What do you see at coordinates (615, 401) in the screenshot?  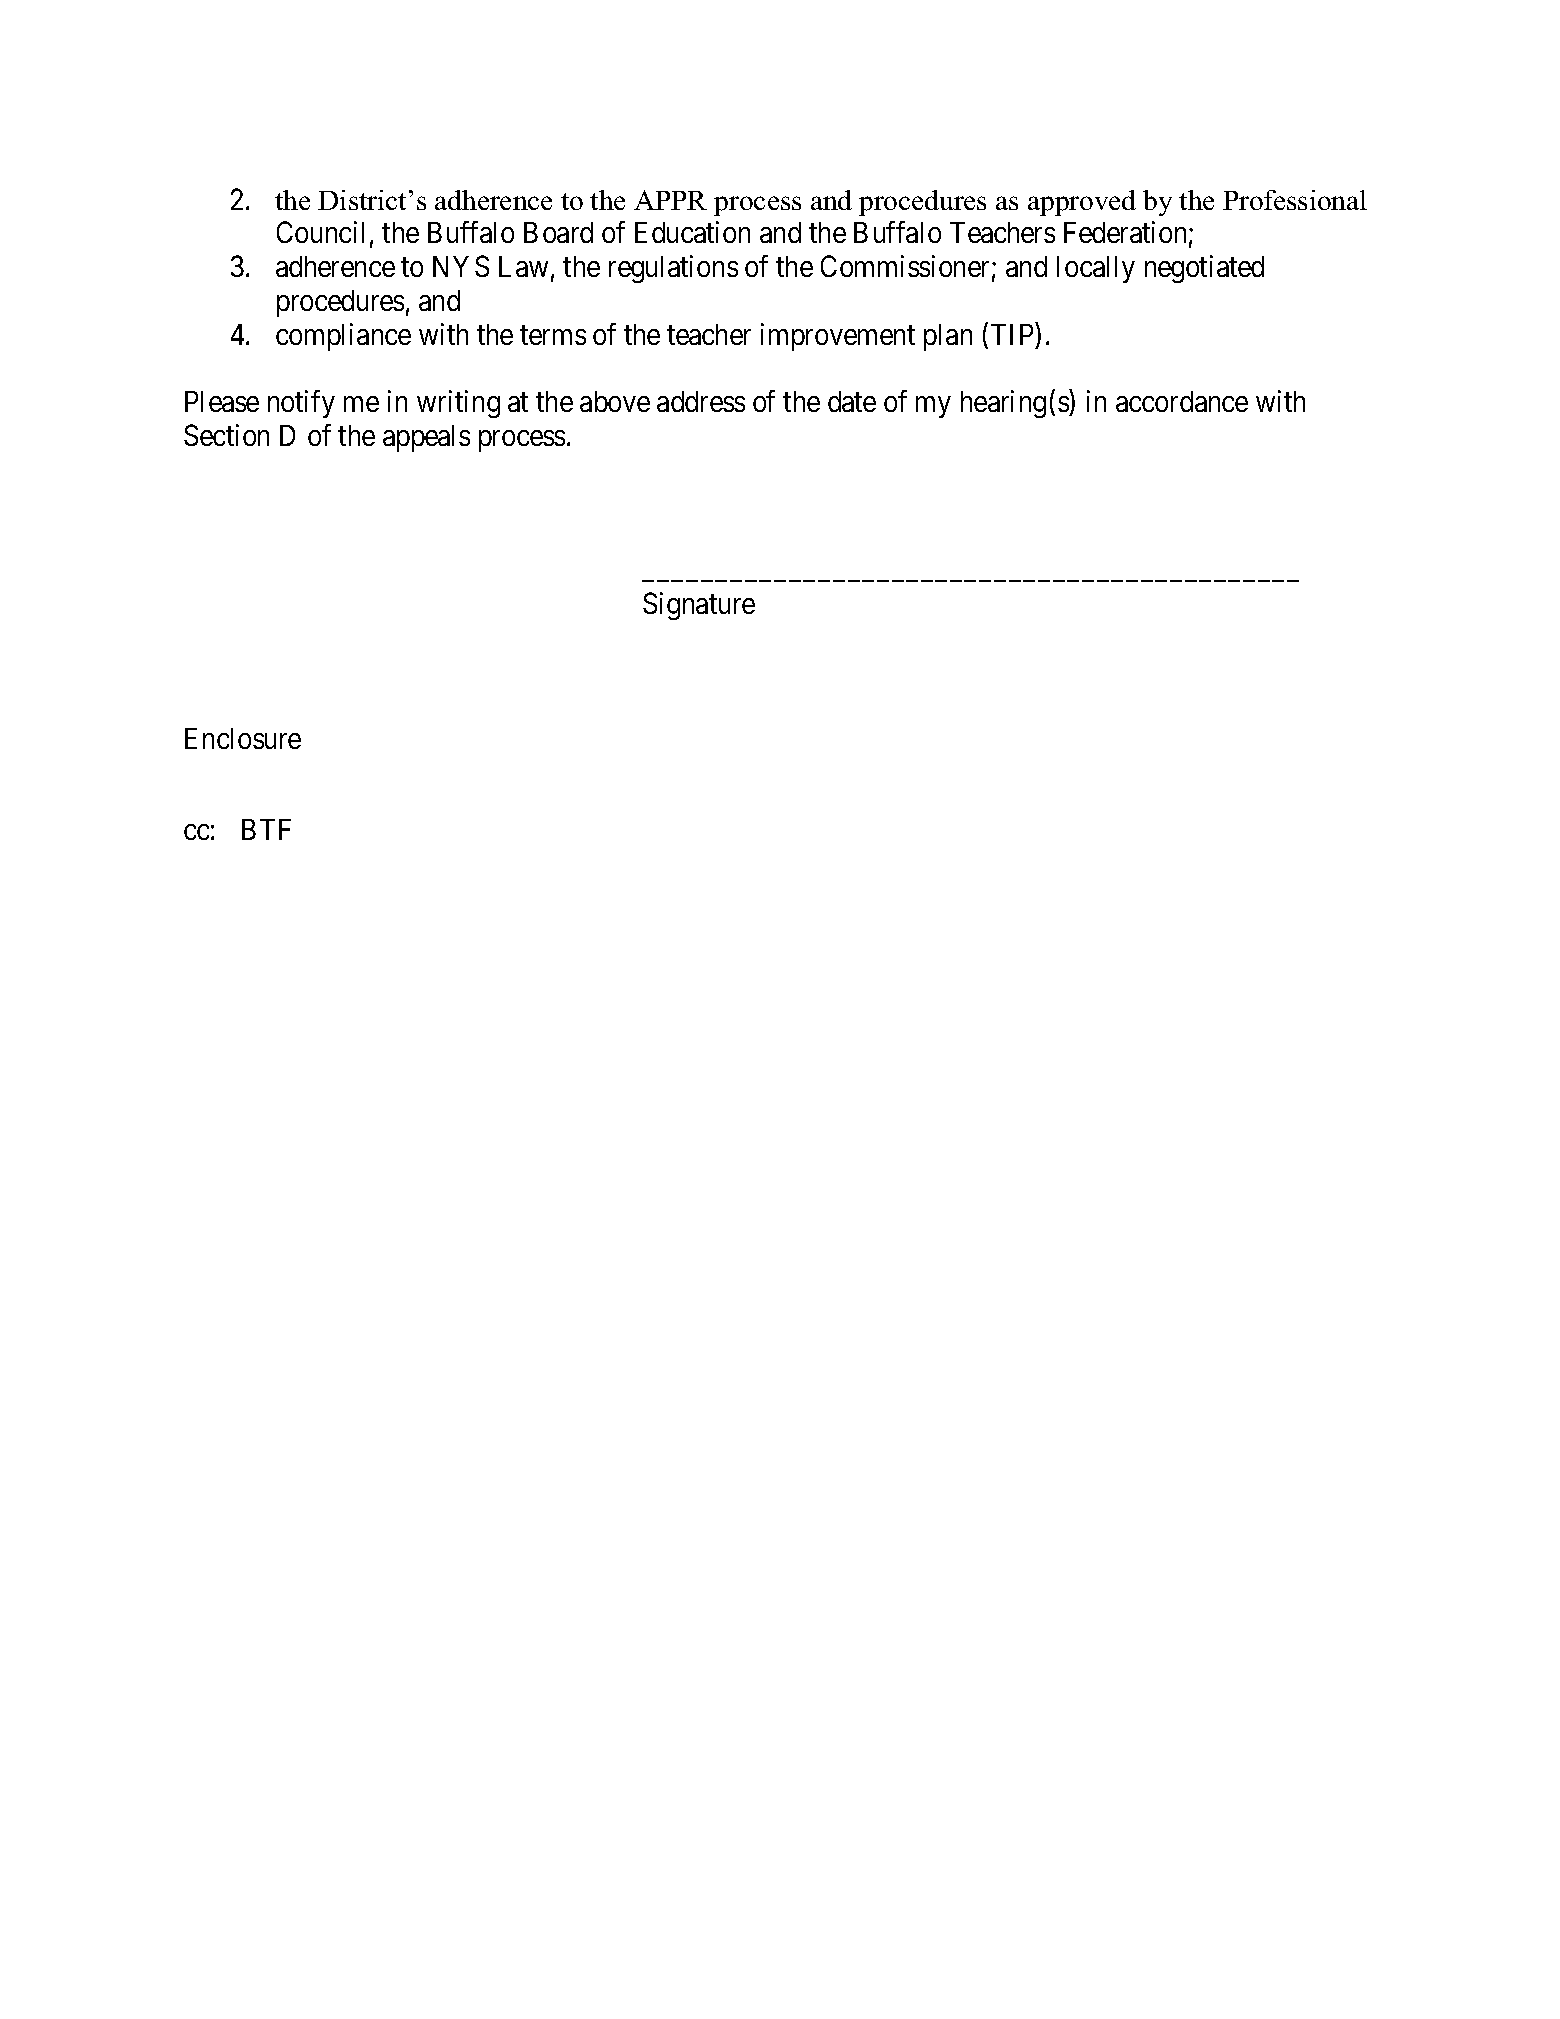 I see `above` at bounding box center [615, 401].
